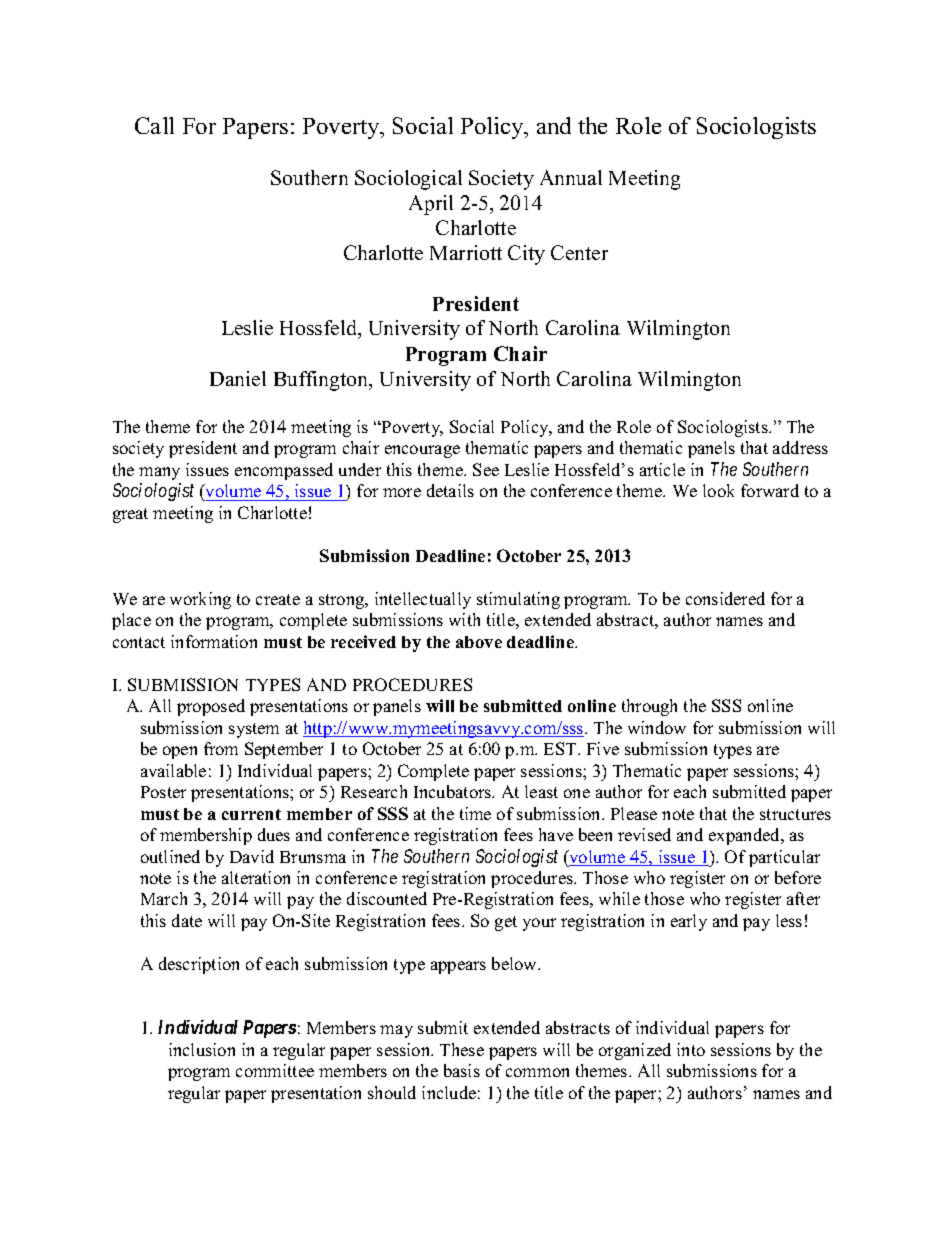 The height and width of the page is (1233, 952). Describe the element at coordinates (691, 1049) in the page. I see `into` at that location.
